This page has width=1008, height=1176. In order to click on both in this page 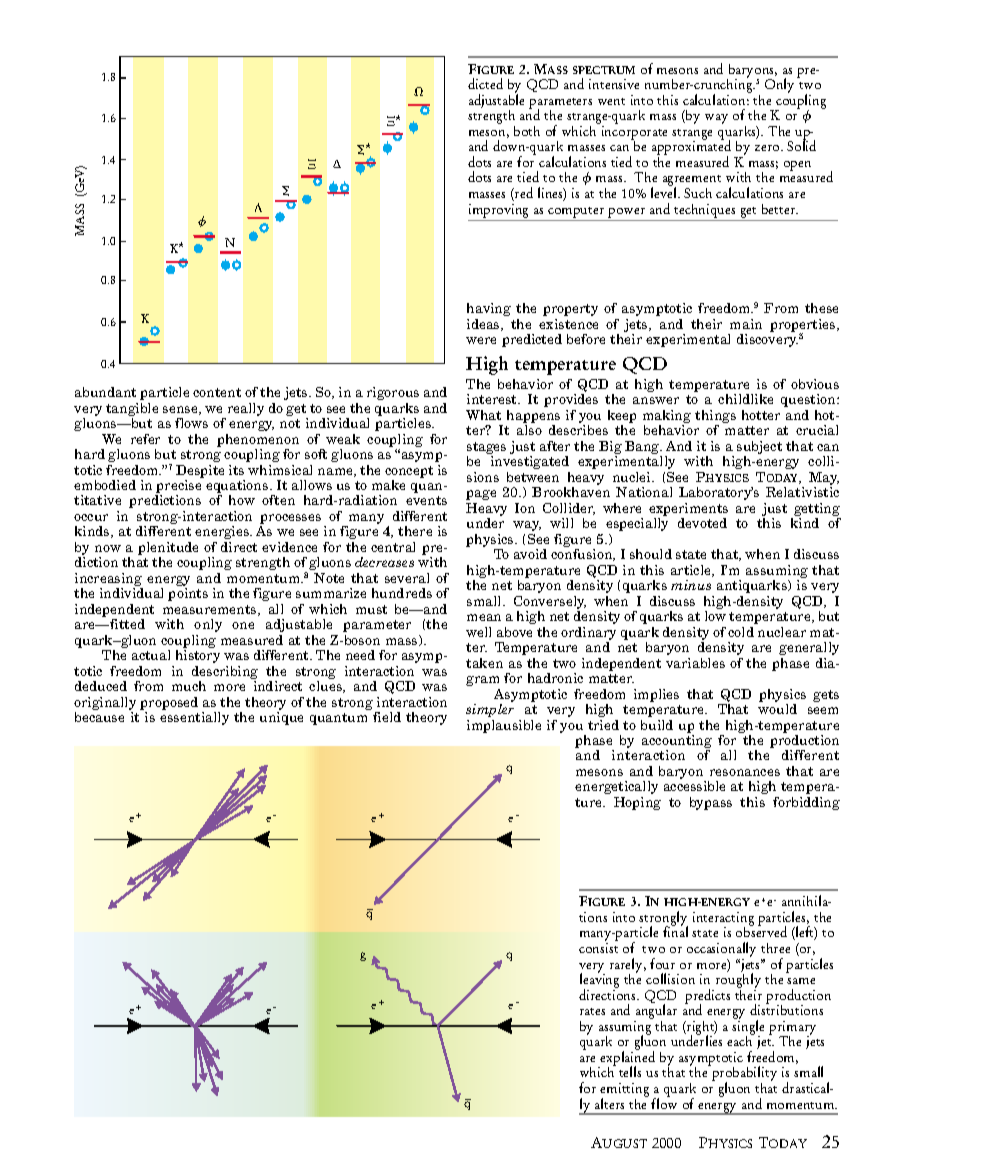, I will do `click(527, 131)`.
